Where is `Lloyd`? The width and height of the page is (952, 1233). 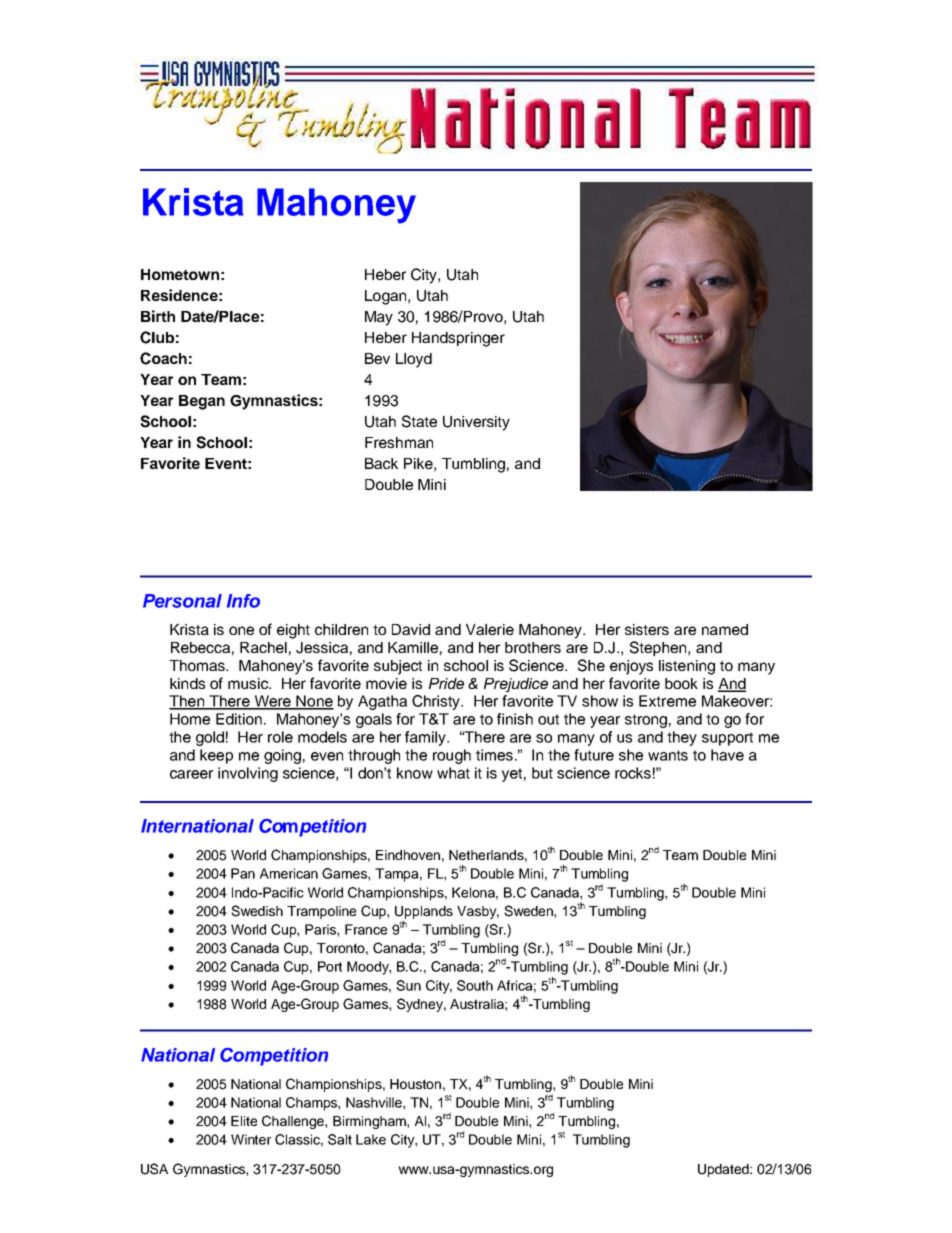
Lloyd is located at coordinates (414, 360).
